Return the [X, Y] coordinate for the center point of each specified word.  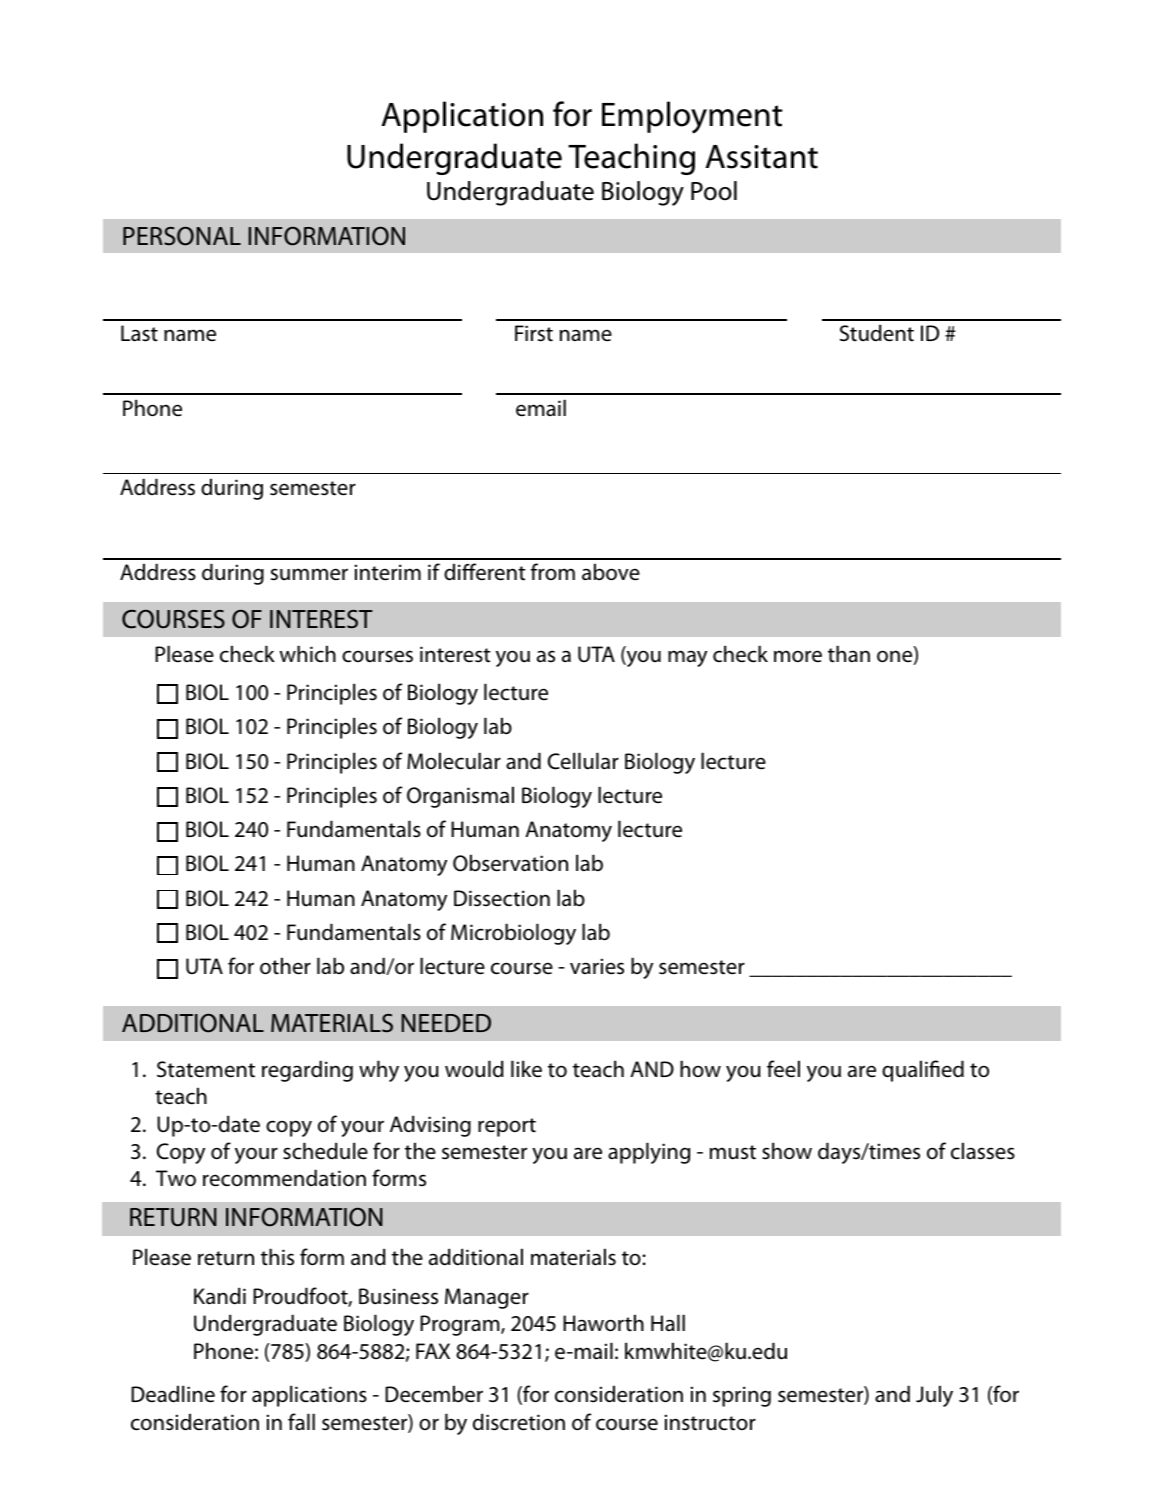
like [526, 1069]
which [308, 654]
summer [309, 574]
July [934, 1396]
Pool [714, 191]
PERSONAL [182, 236]
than [849, 654]
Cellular [583, 761]
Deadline [173, 1394]
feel [783, 1069]
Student [877, 333]
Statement [206, 1069]
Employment [692, 117]
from [553, 571]
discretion [519, 1422]
